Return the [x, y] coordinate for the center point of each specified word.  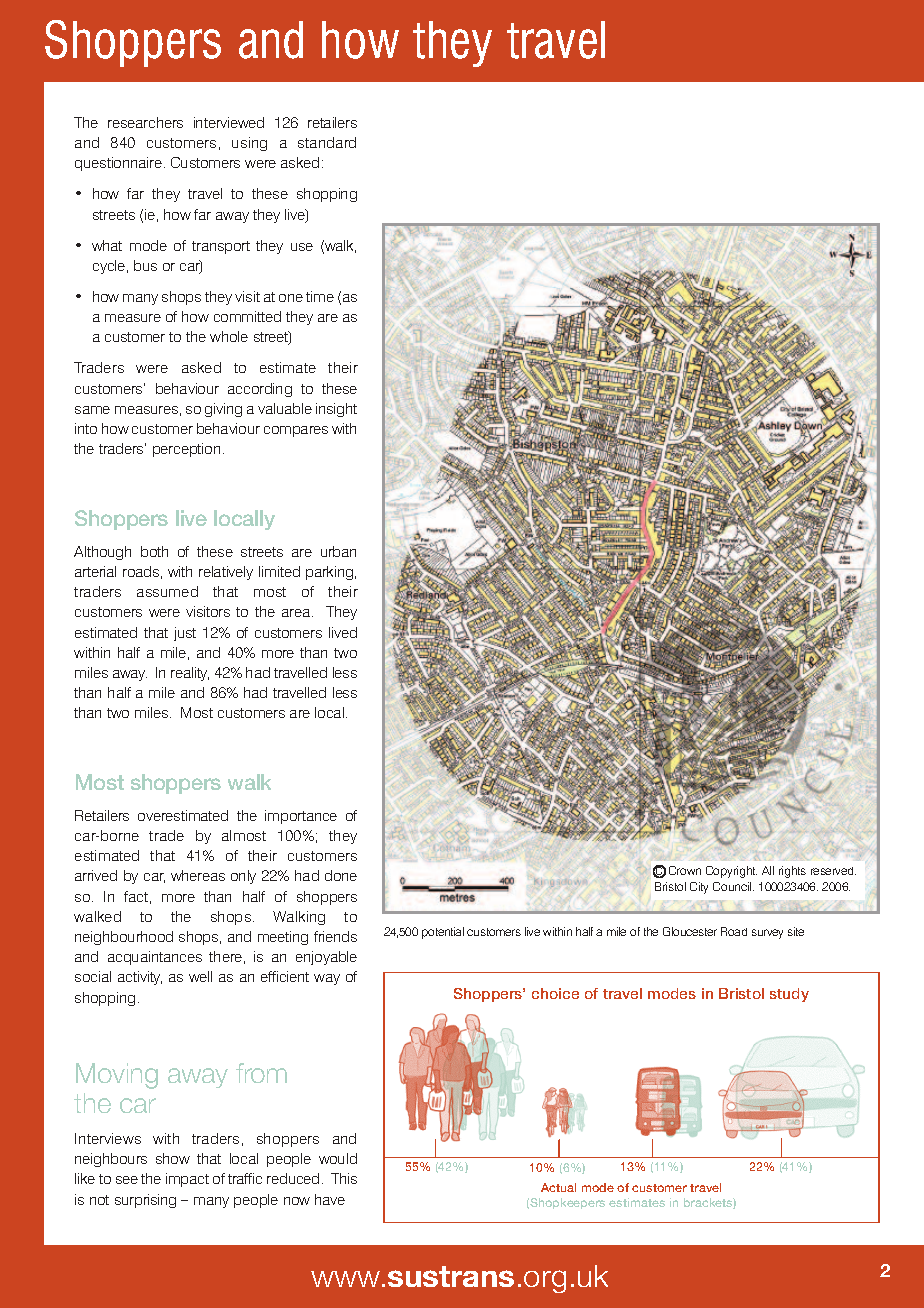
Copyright [731, 872]
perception [186, 450]
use [302, 247]
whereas [198, 875]
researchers [145, 122]
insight [336, 410]
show [173, 1158]
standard [327, 142]
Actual [558, 1187]
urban [338, 551]
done [341, 875]
